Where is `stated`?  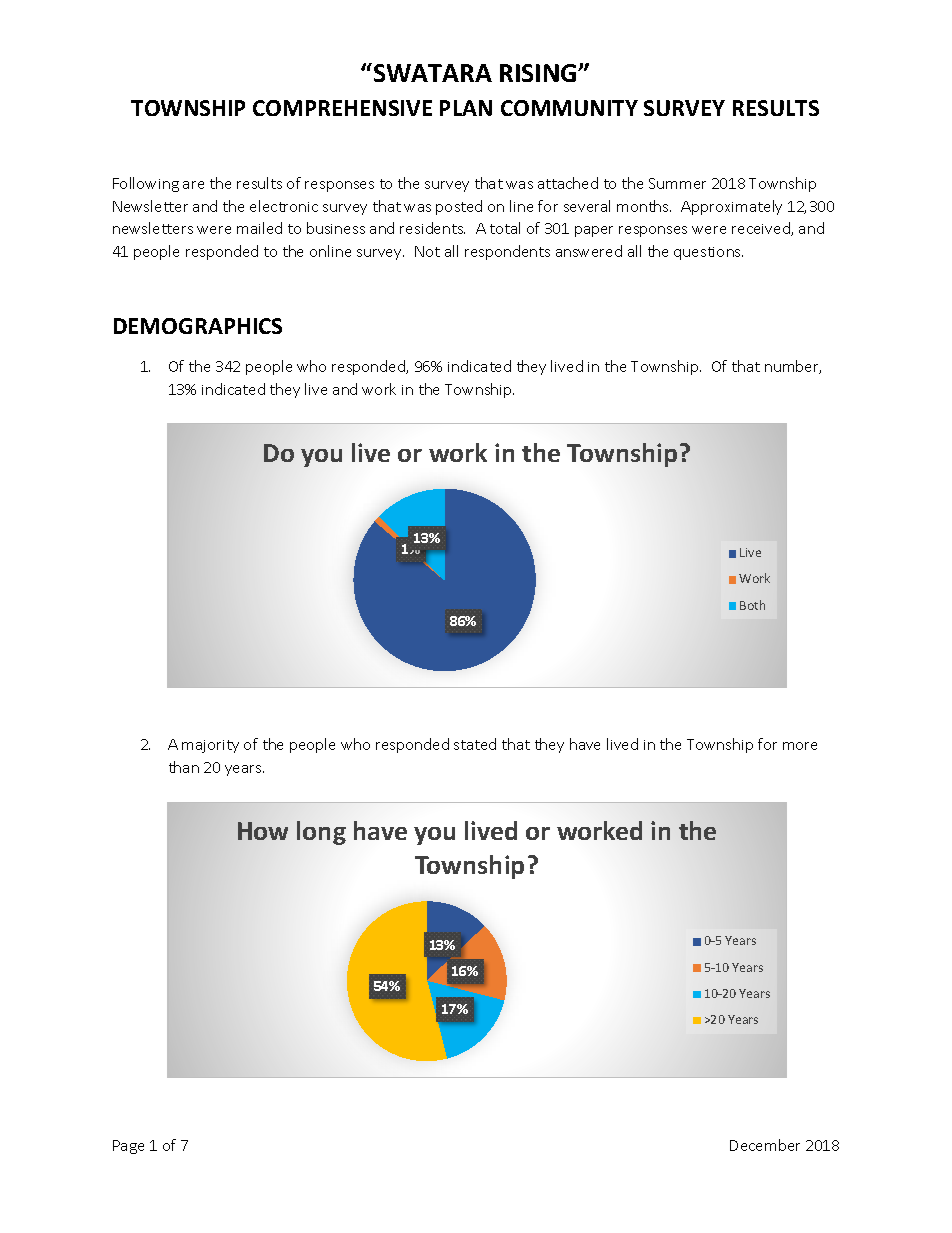 stated is located at coordinates (475, 744).
